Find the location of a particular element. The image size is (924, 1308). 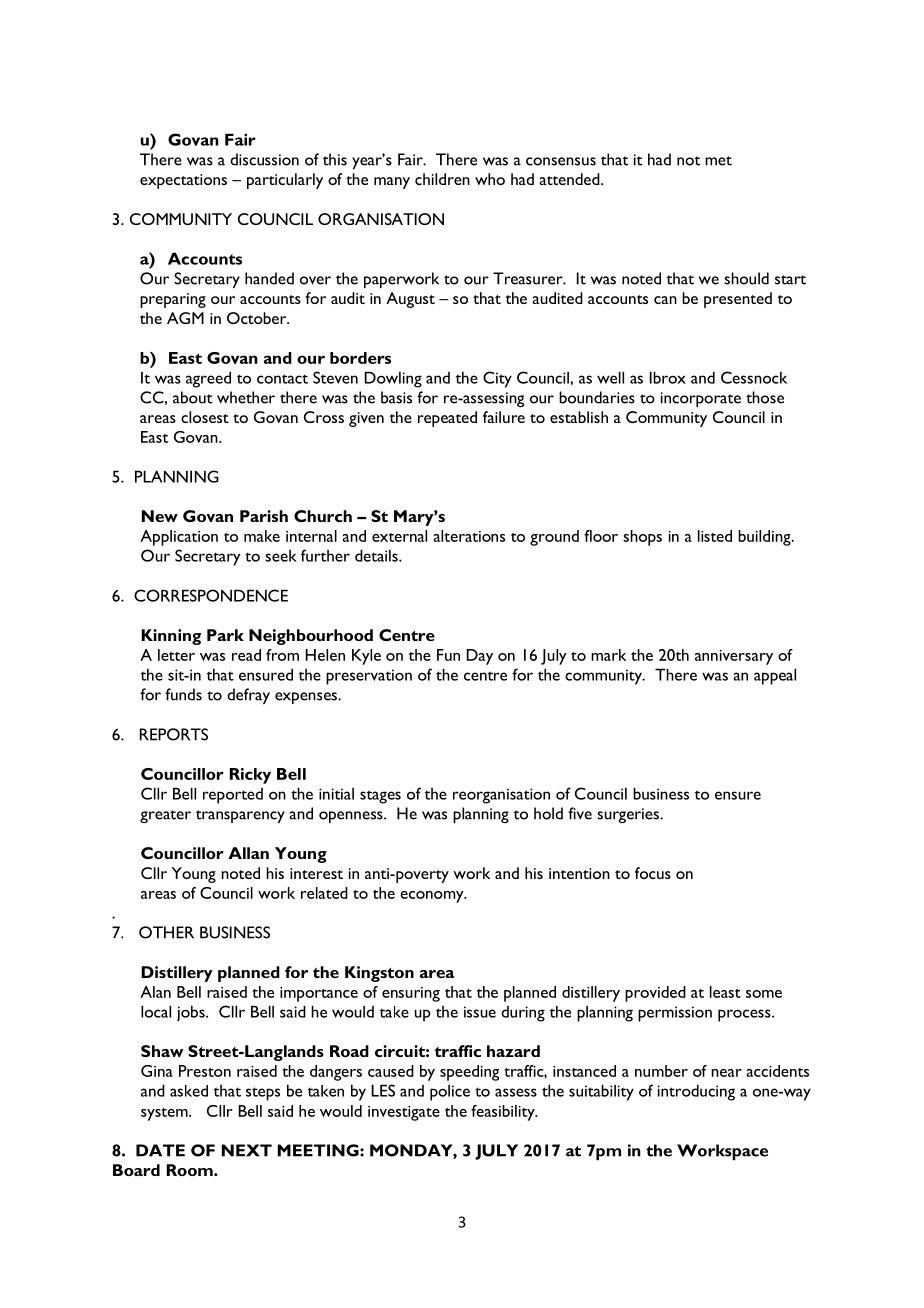

stages is located at coordinates (380, 797).
